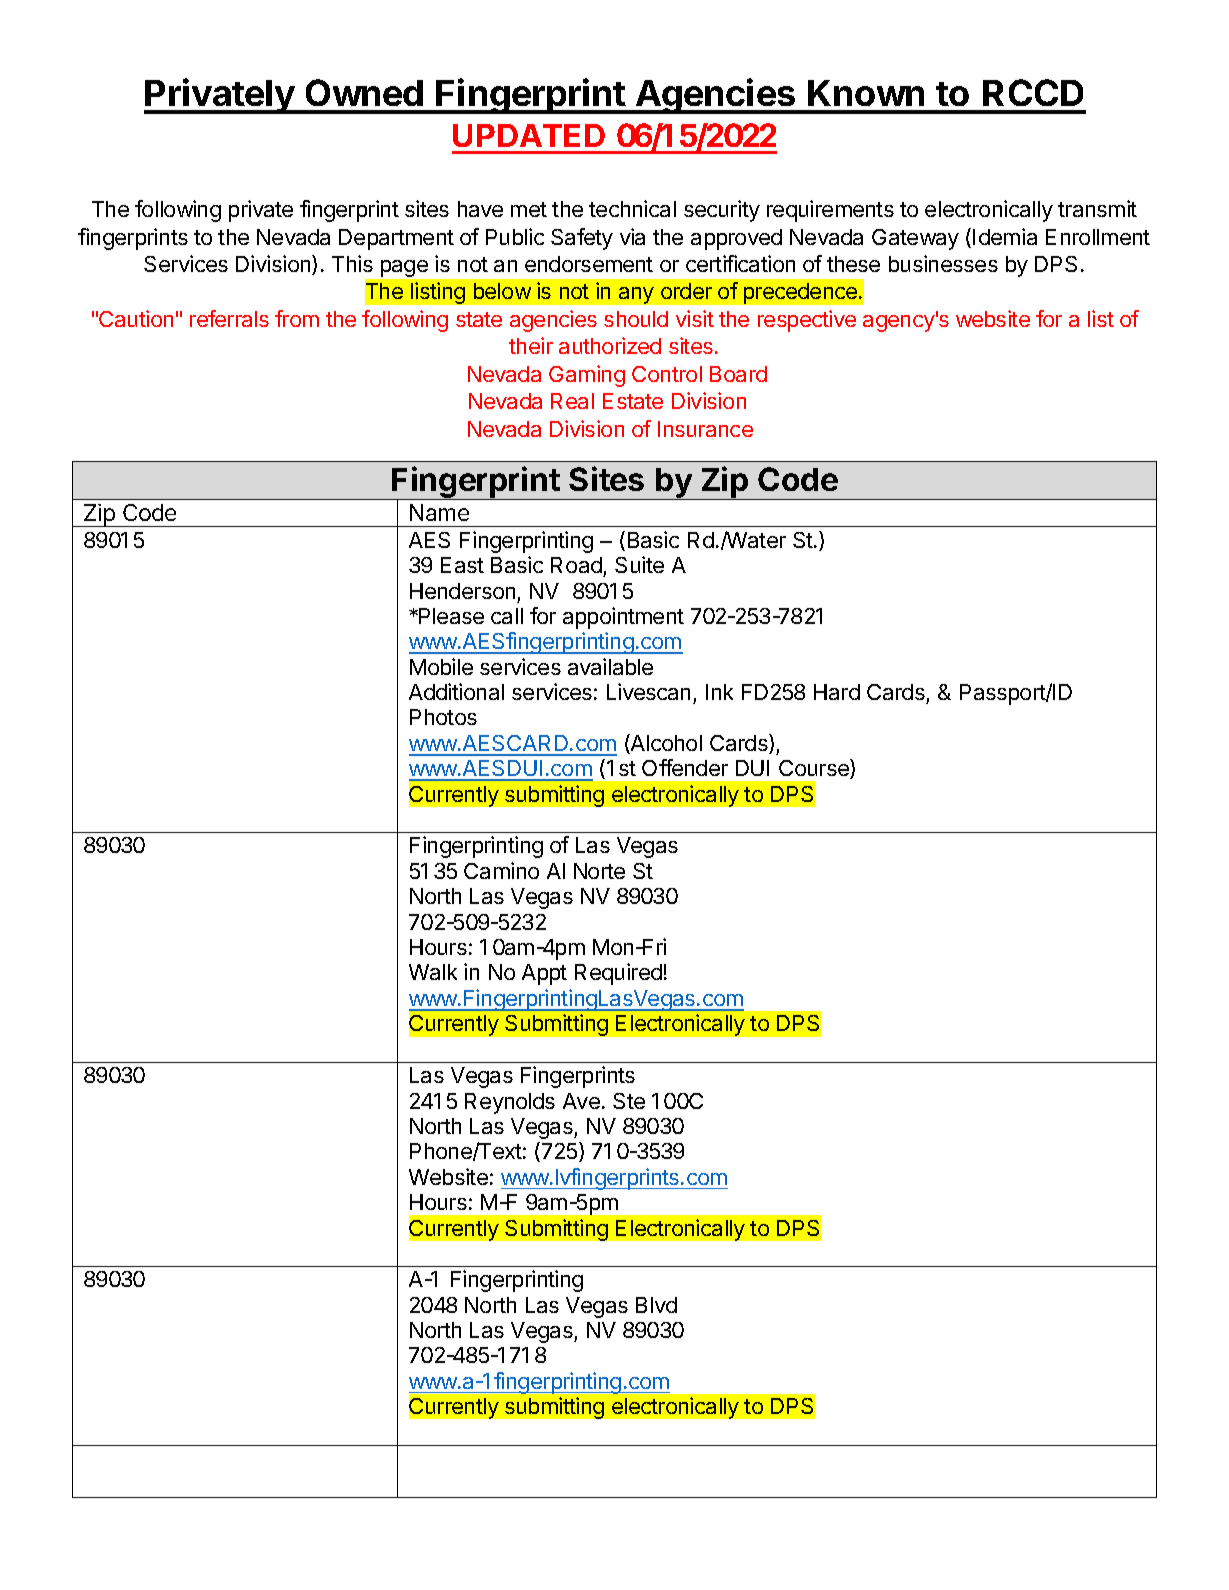 Image resolution: width=1229 pixels, height=1590 pixels. Describe the element at coordinates (837, 692) in the document. I see `Hard` at that location.
